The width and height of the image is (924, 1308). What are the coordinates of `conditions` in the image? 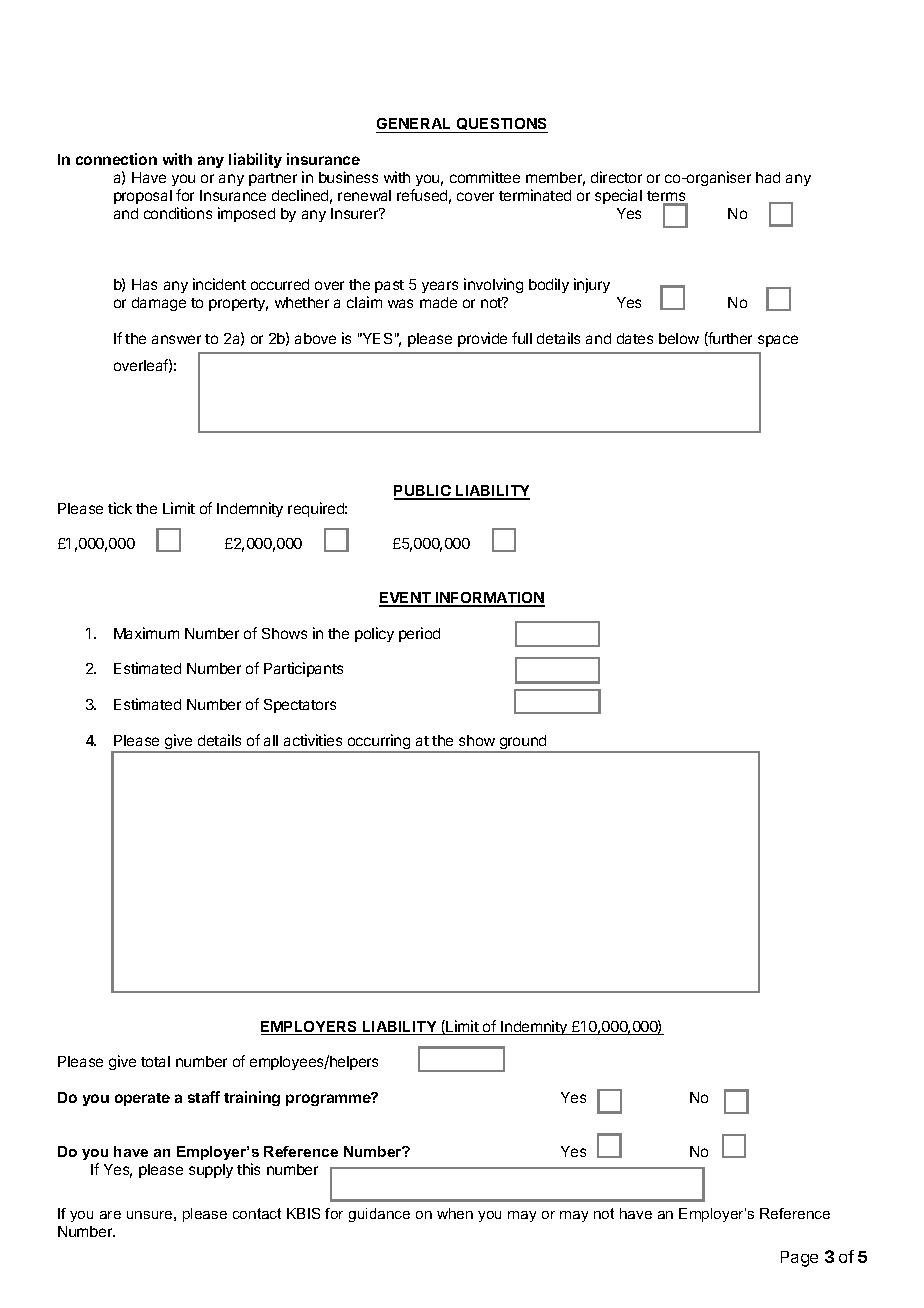 It's located at (178, 213).
